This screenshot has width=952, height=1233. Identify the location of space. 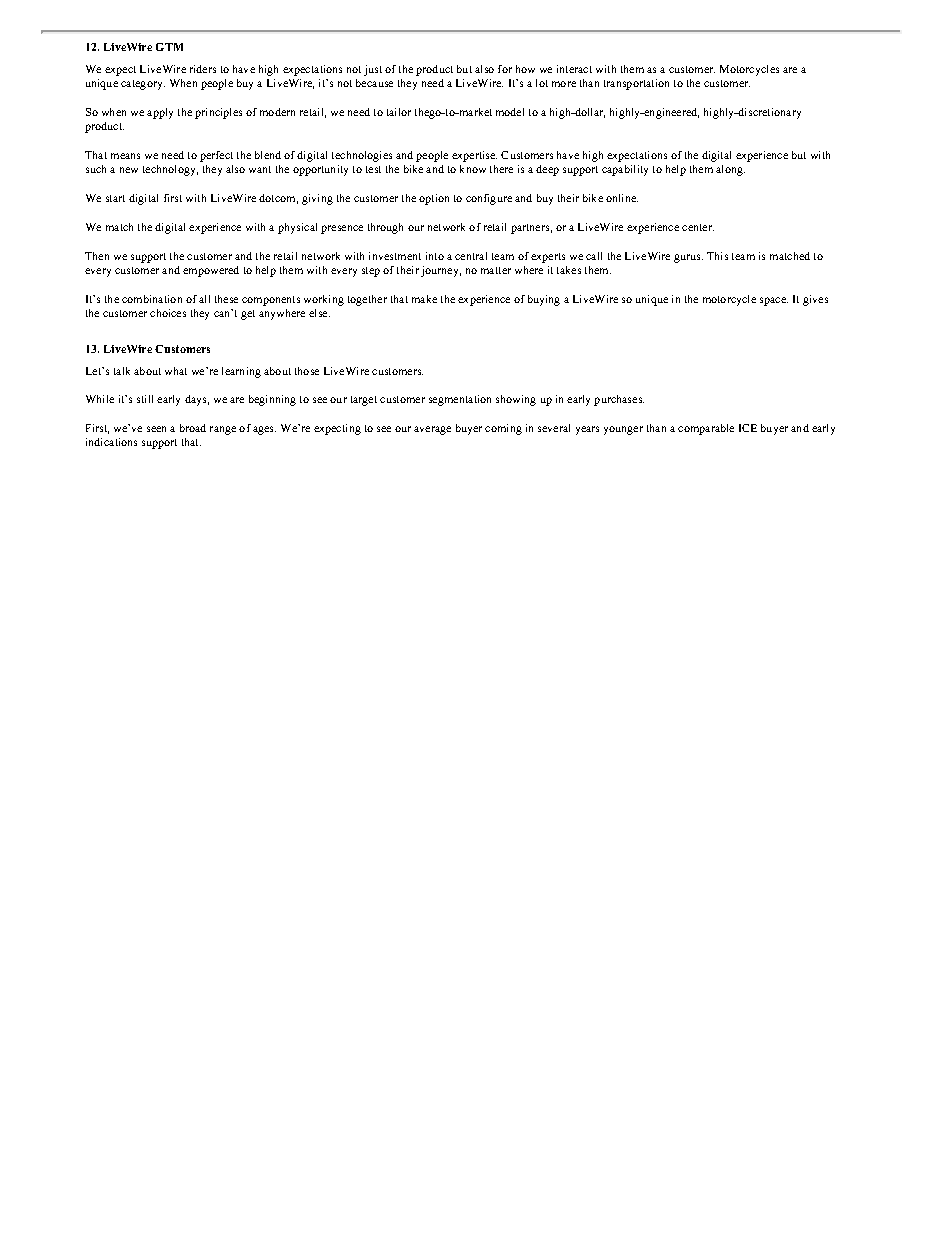
(774, 301).
